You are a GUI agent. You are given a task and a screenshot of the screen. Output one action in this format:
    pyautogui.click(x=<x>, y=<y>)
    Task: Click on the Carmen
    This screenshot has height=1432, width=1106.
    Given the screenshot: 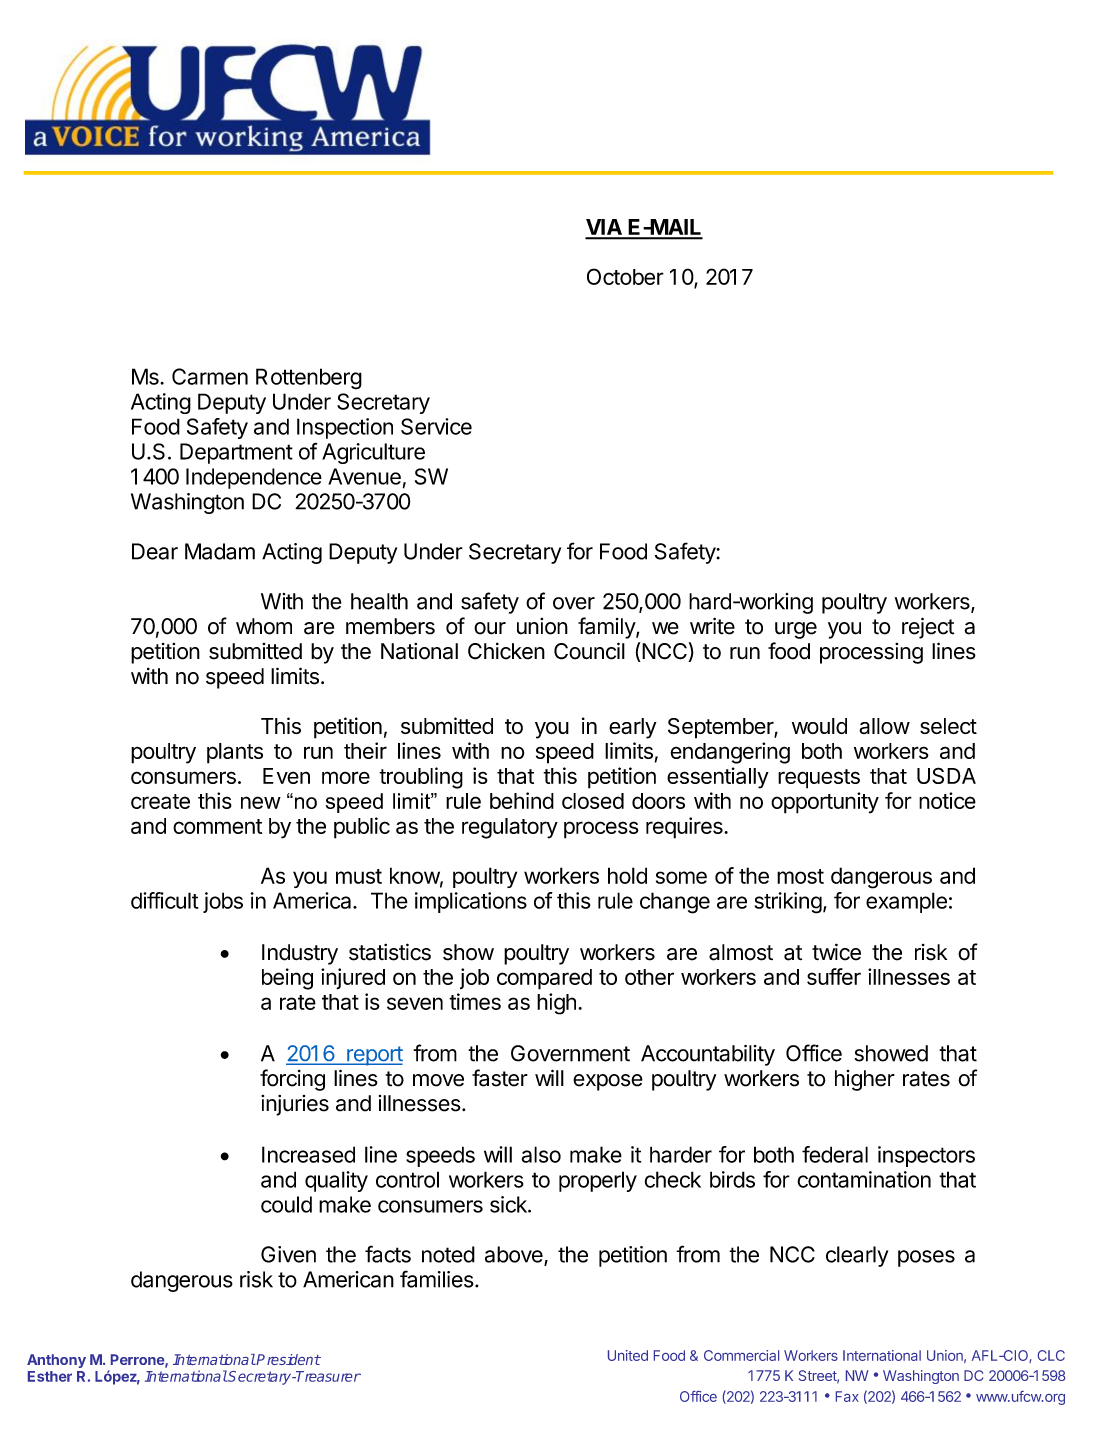 What is the action you would take?
    pyautogui.click(x=210, y=376)
